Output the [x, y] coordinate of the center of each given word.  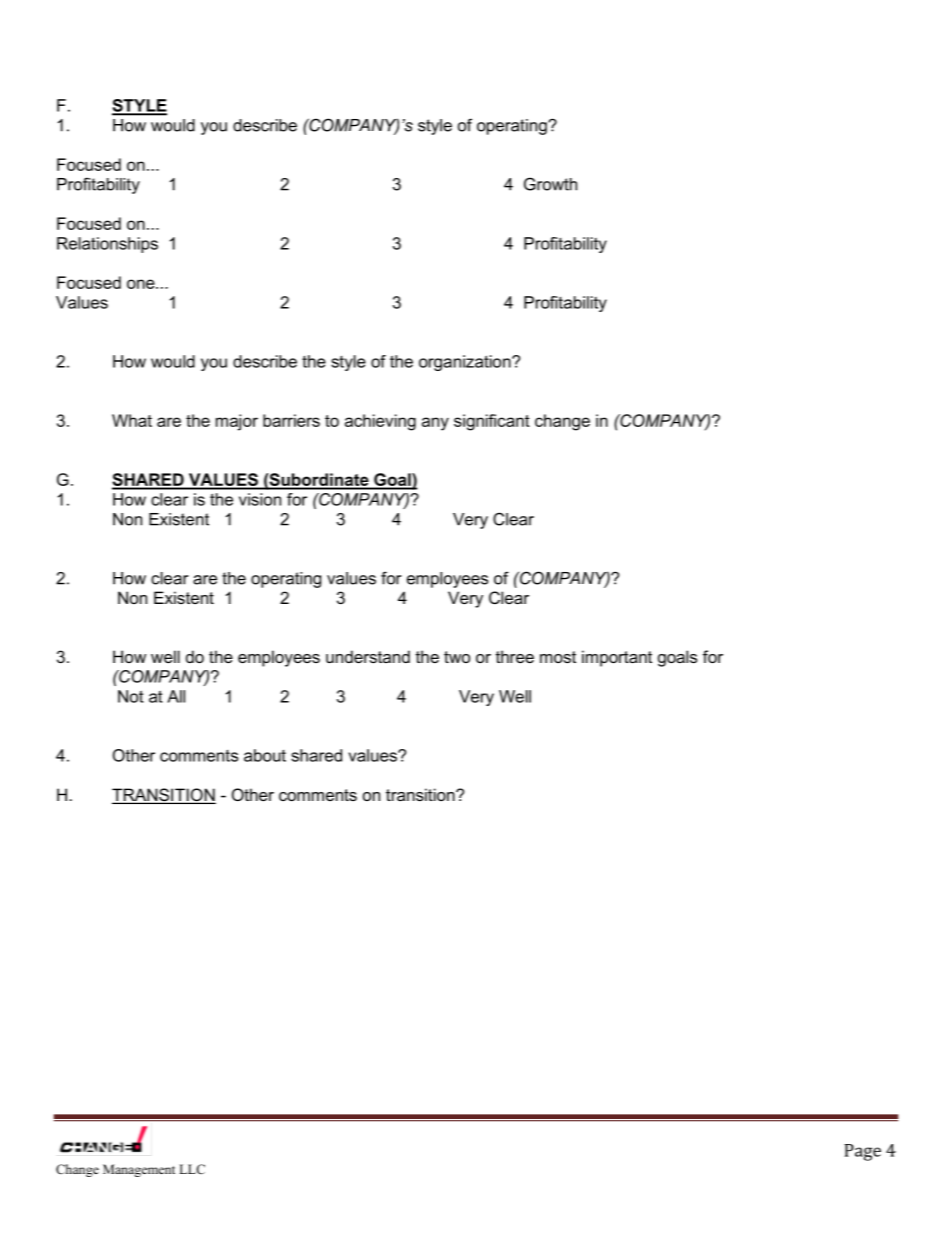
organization [466, 363]
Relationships [107, 245]
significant [492, 422]
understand [368, 656]
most [558, 657]
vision [260, 499]
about [265, 755]
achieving [380, 422]
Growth [550, 184]
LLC [192, 1169]
